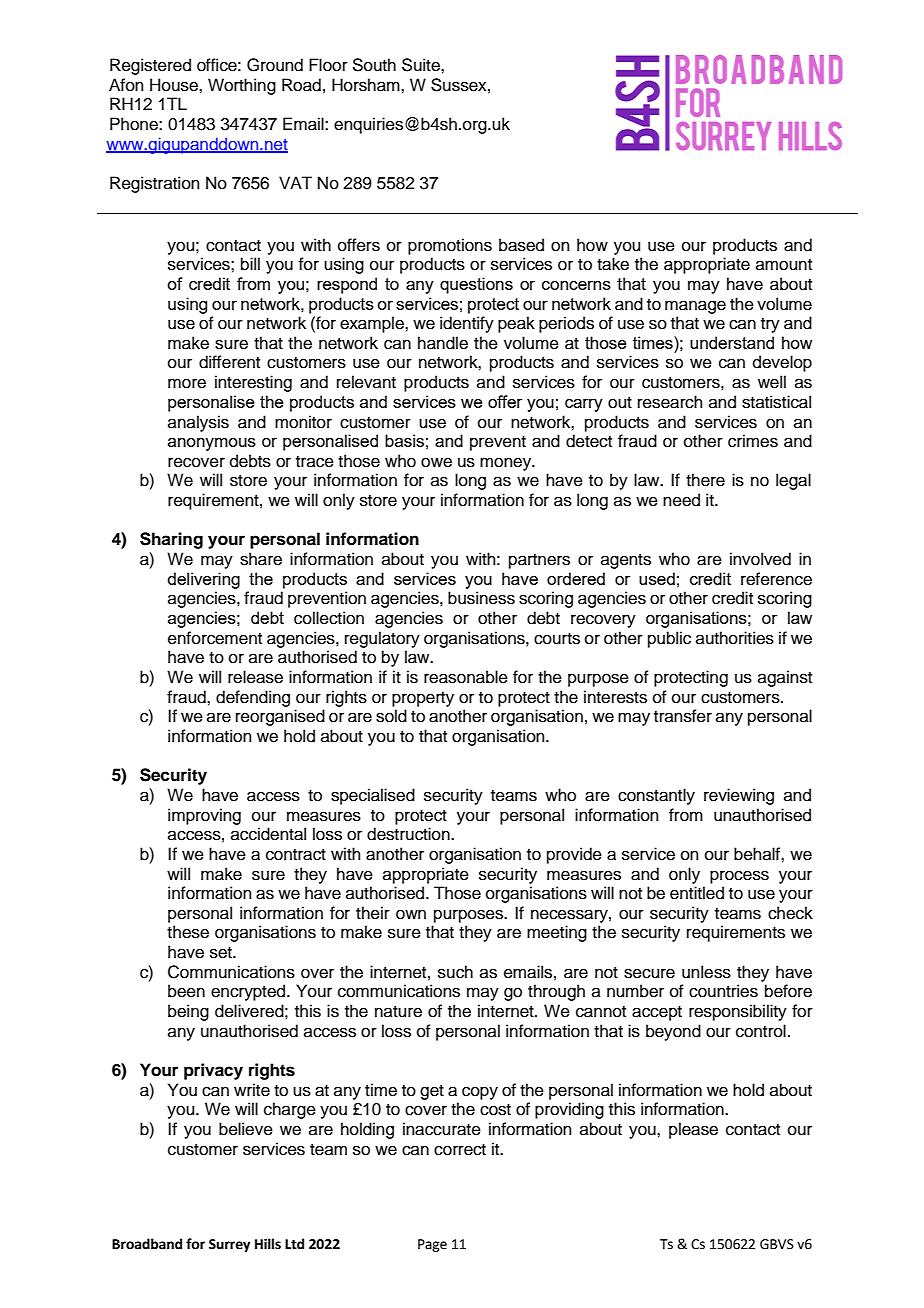 The image size is (924, 1308). I want to click on Surrey, so click(229, 1245).
